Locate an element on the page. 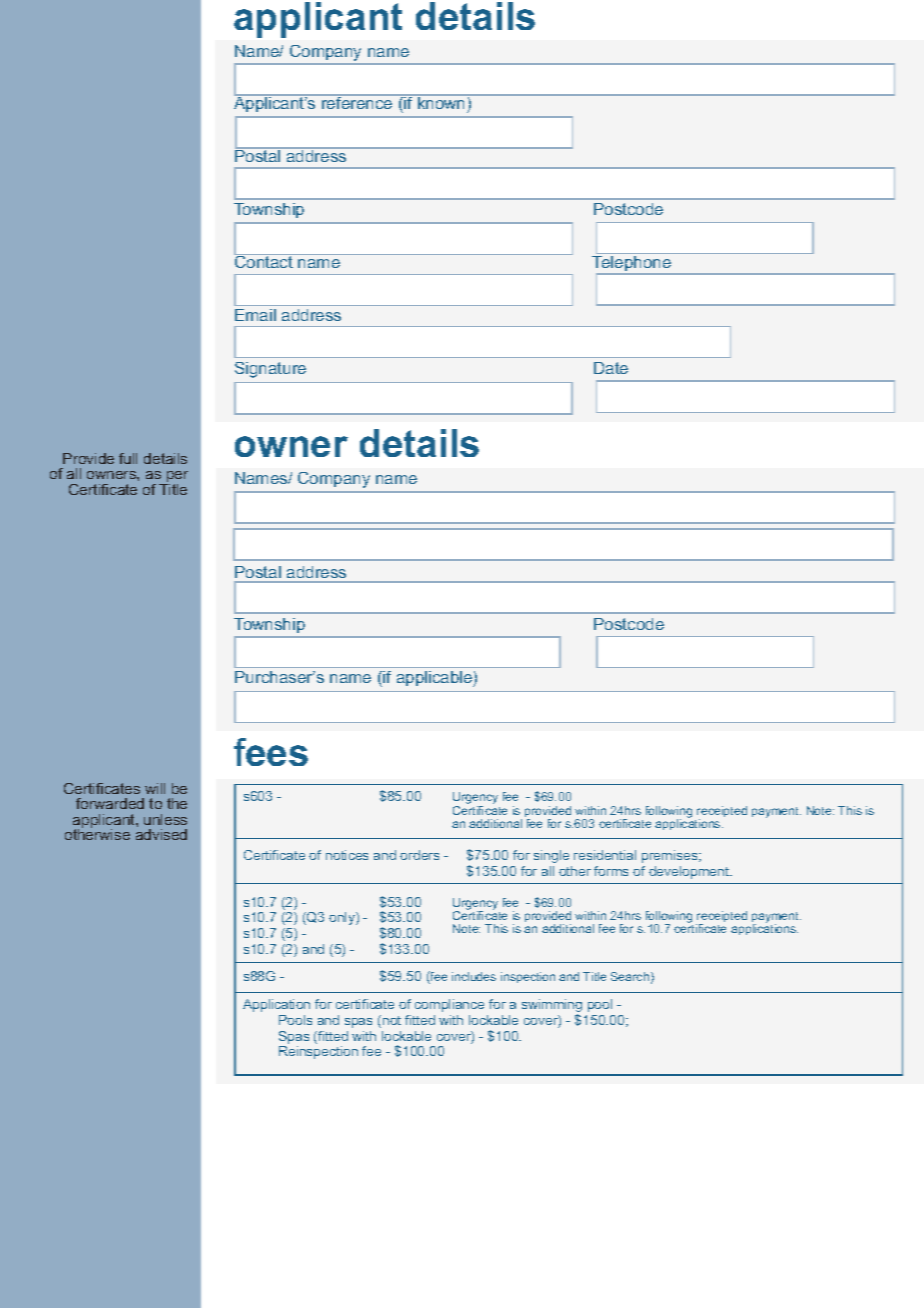 Image resolution: width=924 pixels, height=1308 pixels. compliance is located at coordinates (449, 1005).
